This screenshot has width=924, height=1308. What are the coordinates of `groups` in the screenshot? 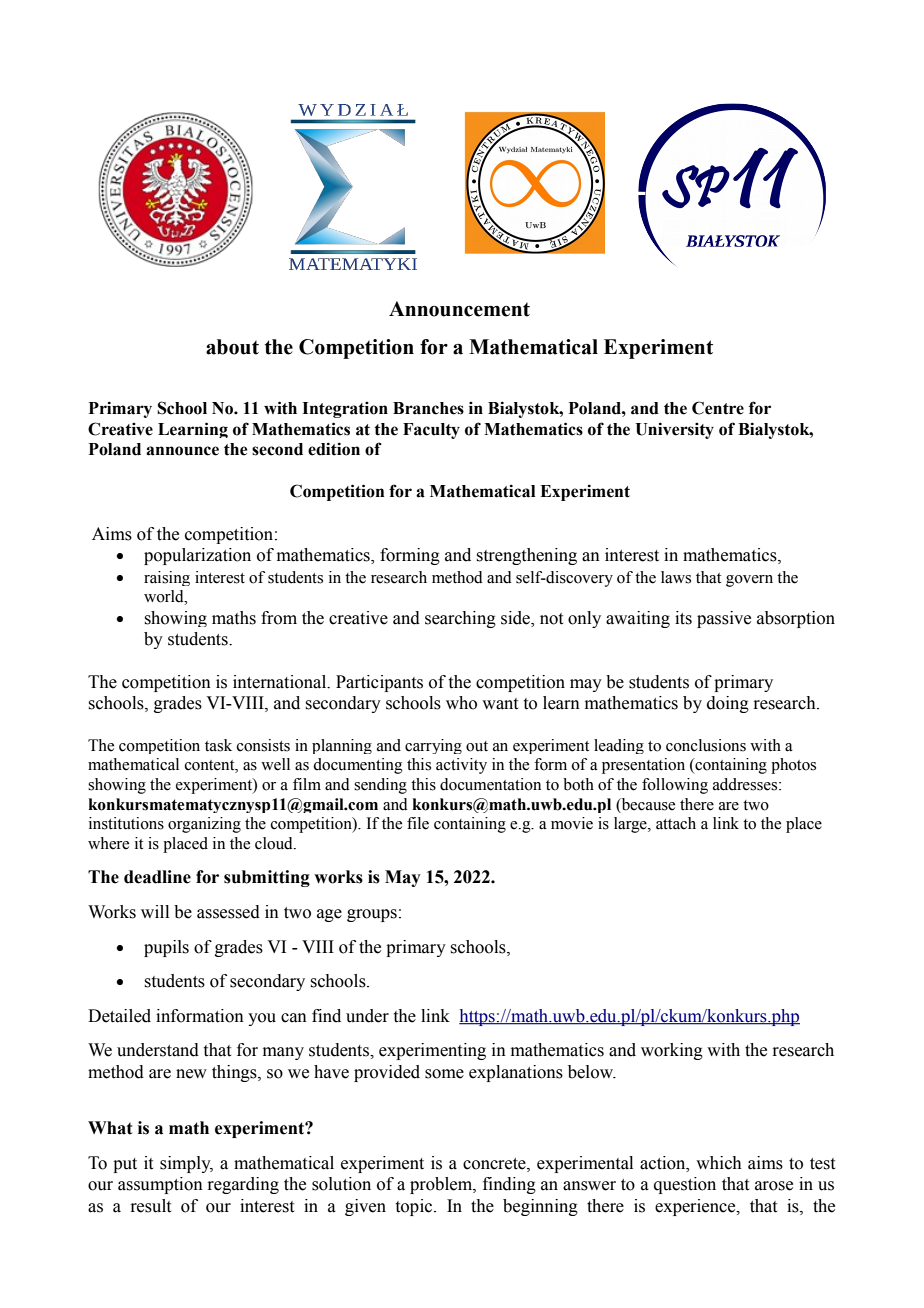 It's located at (372, 915).
